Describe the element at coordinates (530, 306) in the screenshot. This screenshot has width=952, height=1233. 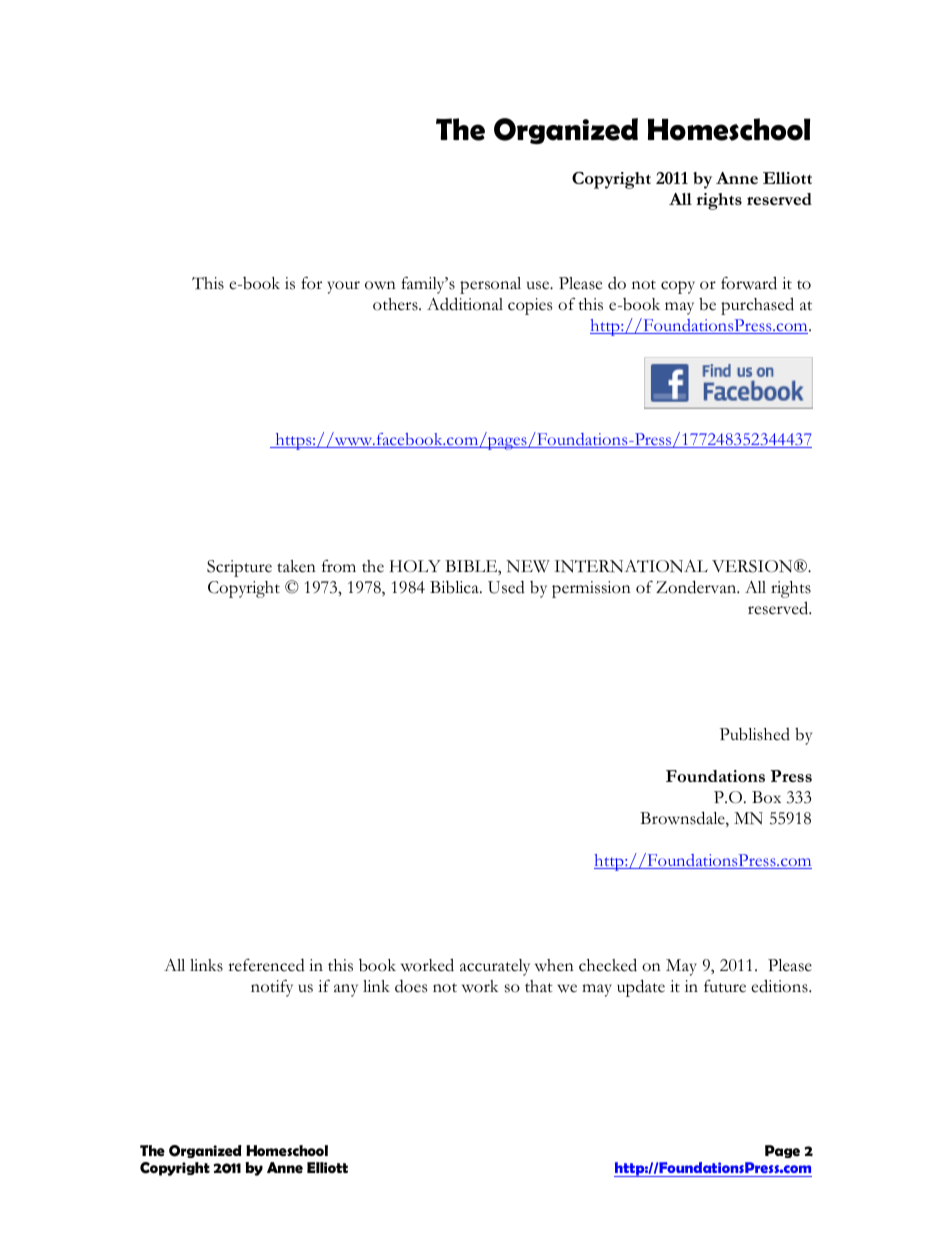
I see `copies` at that location.
